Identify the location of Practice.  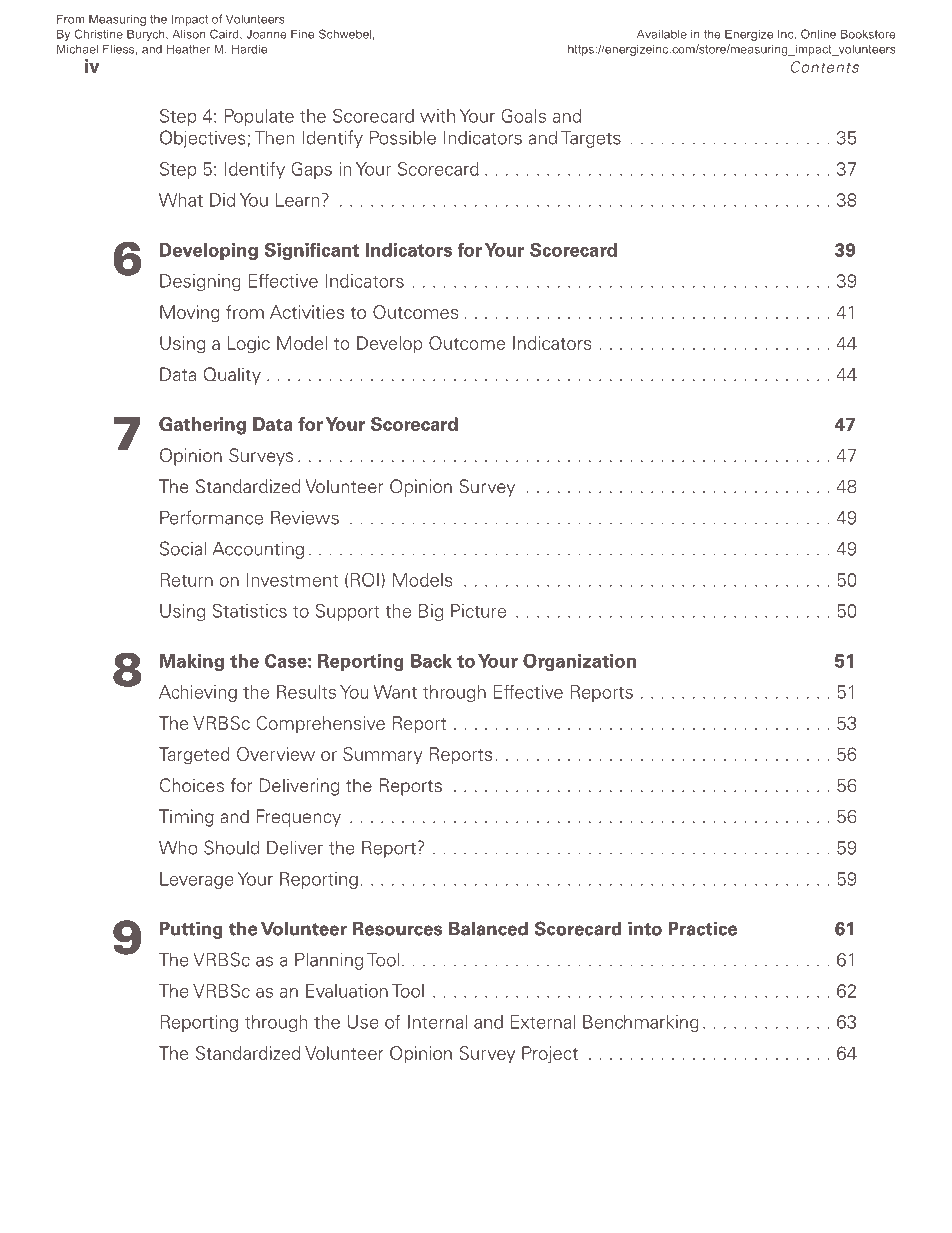
(702, 928).
